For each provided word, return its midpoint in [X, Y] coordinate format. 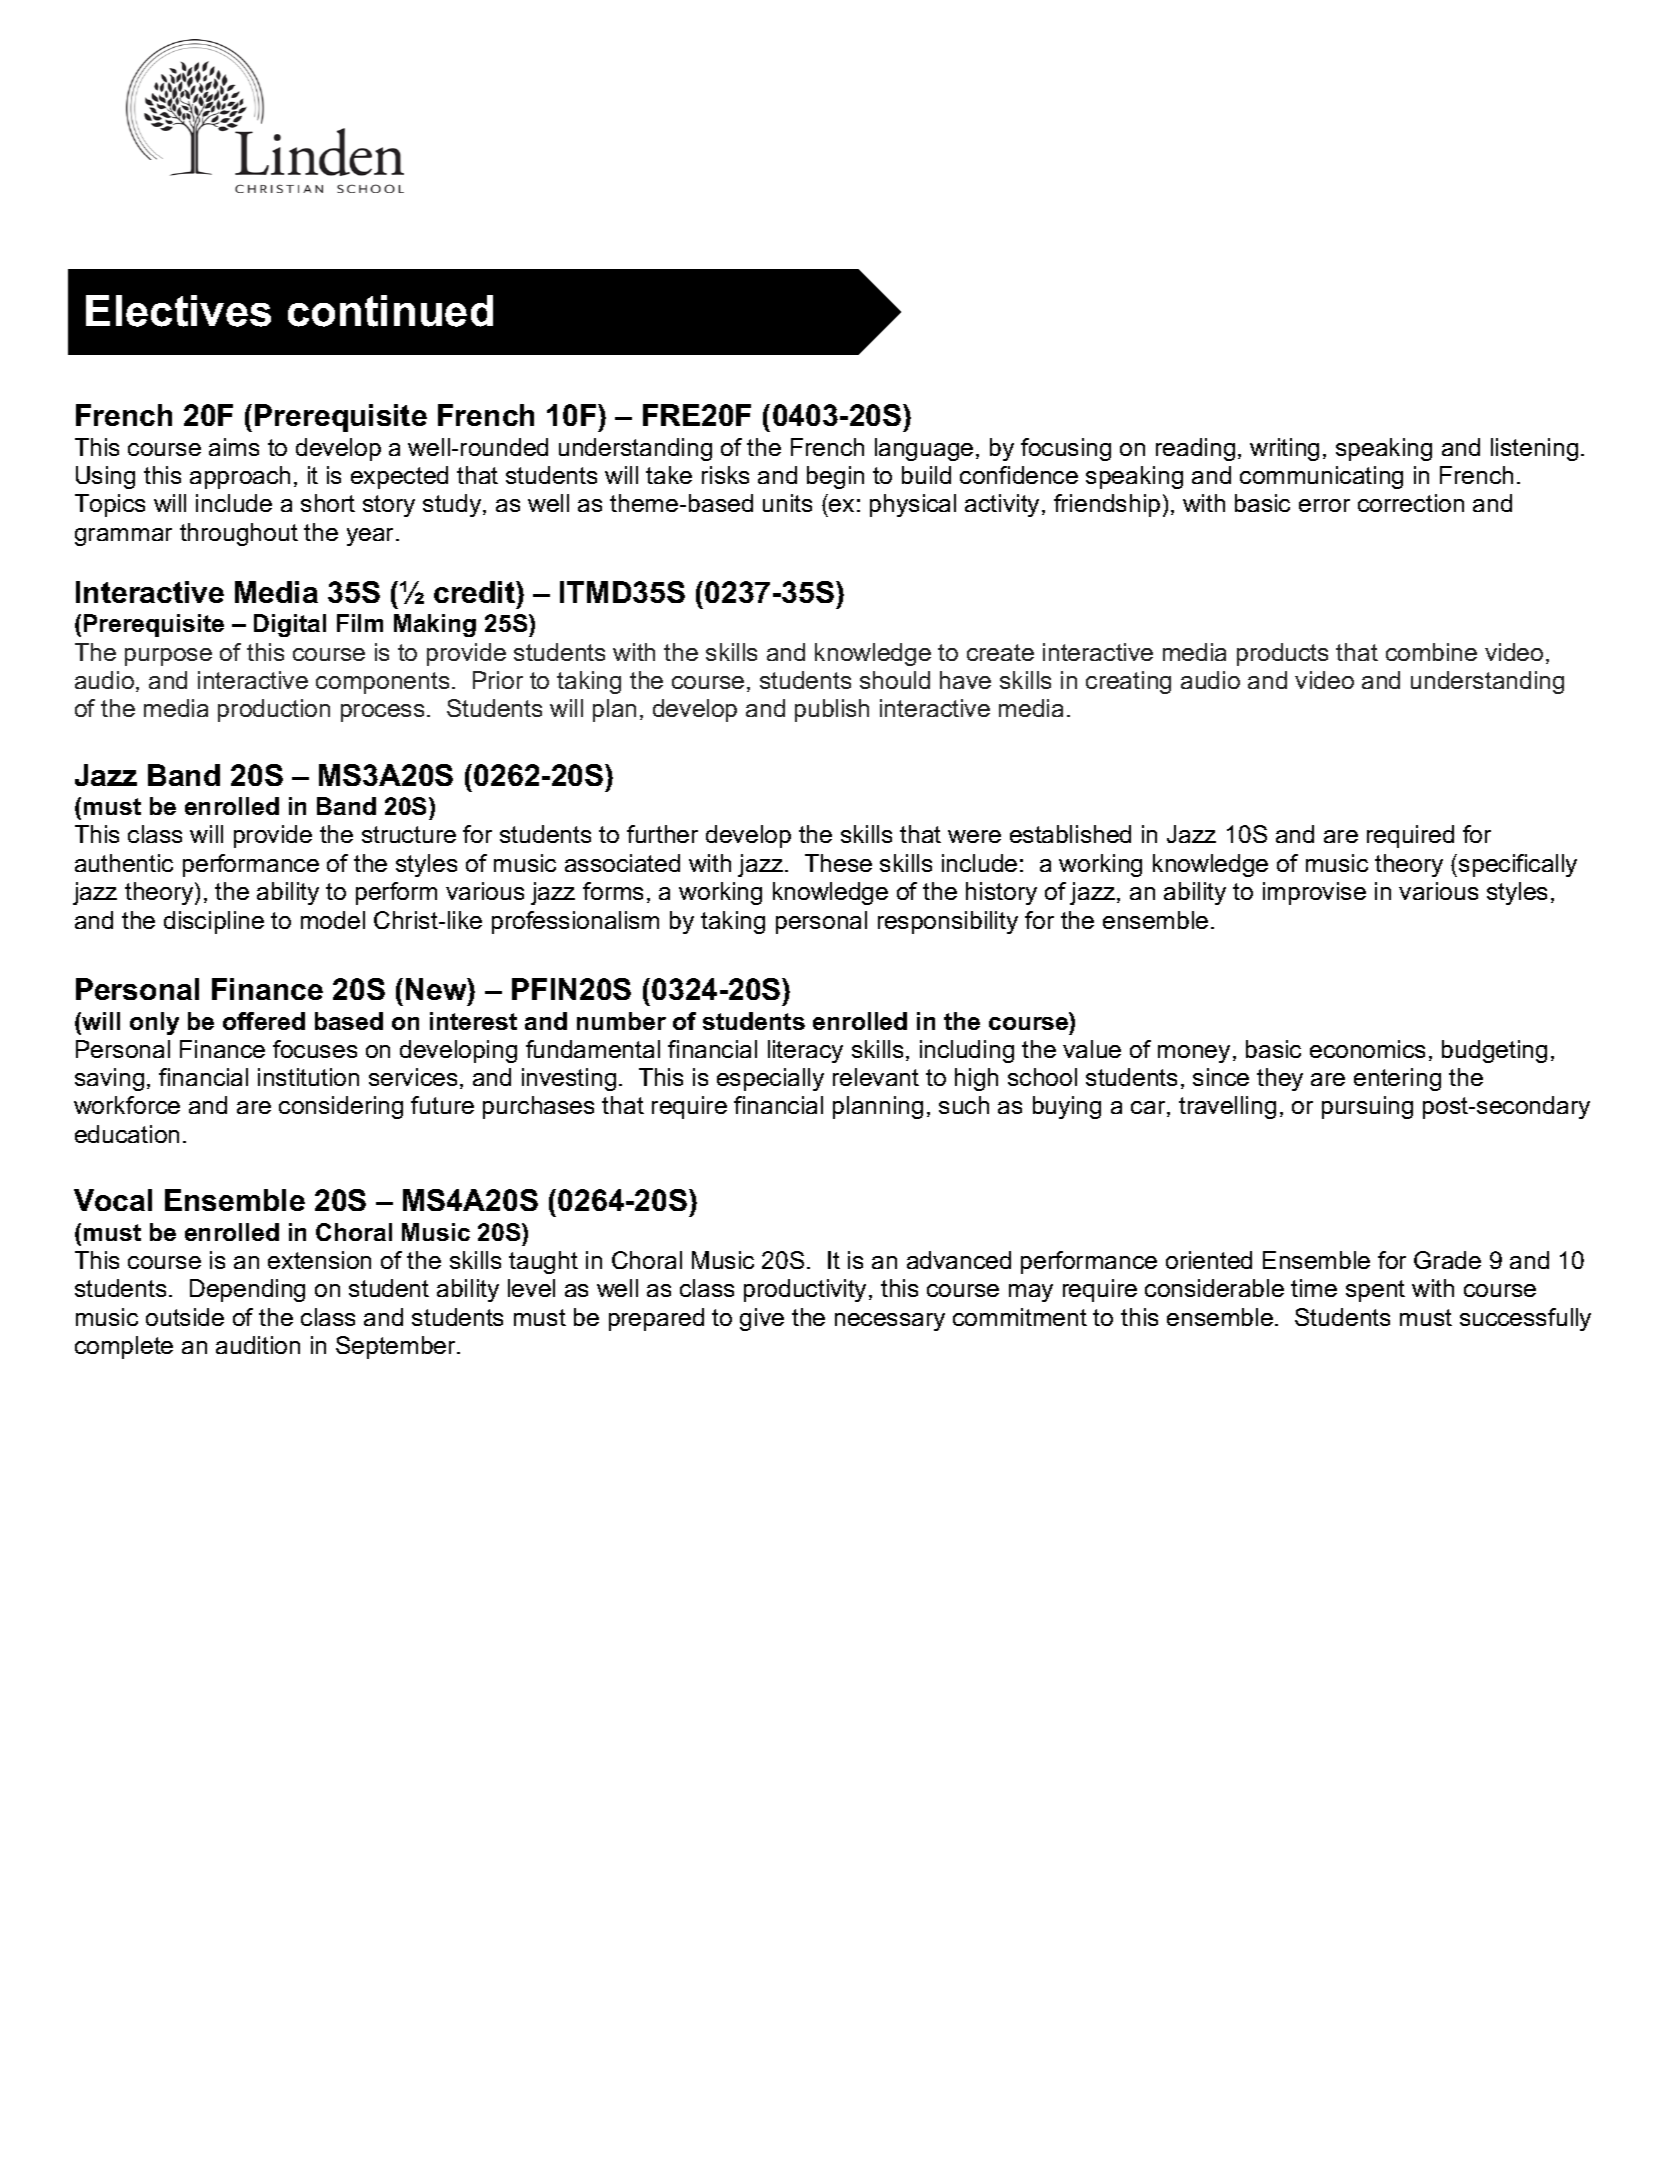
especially [770, 1079]
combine [1431, 652]
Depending [247, 1290]
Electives [178, 311]
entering [1397, 1079]
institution [308, 1077]
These [838, 863]
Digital [290, 625]
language [924, 449]
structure [409, 834]
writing [1284, 449]
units [787, 503]
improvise [1314, 893]
